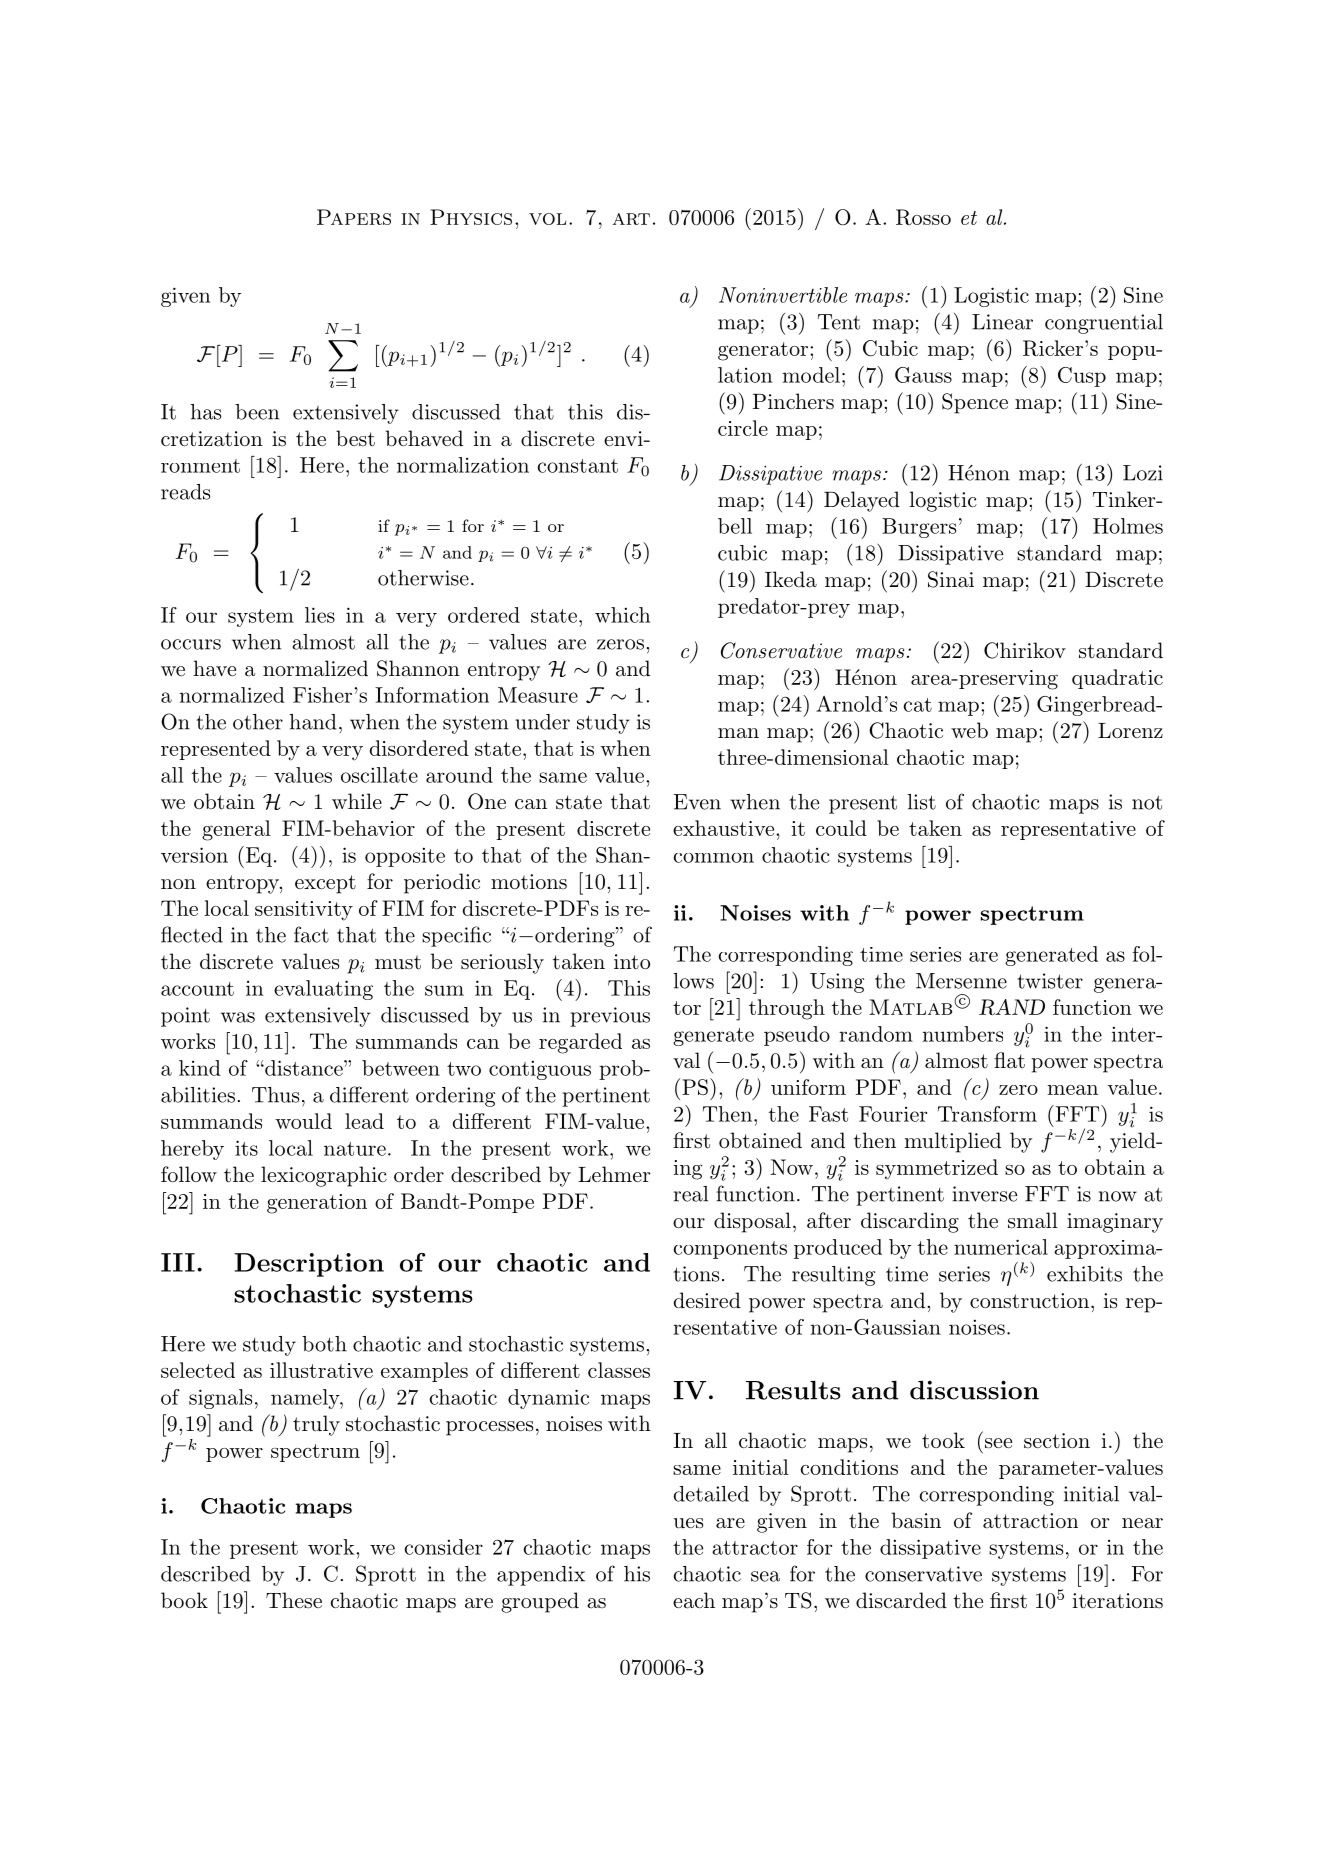 This screenshot has width=1326, height=1876. I want to click on would, so click(303, 1121).
